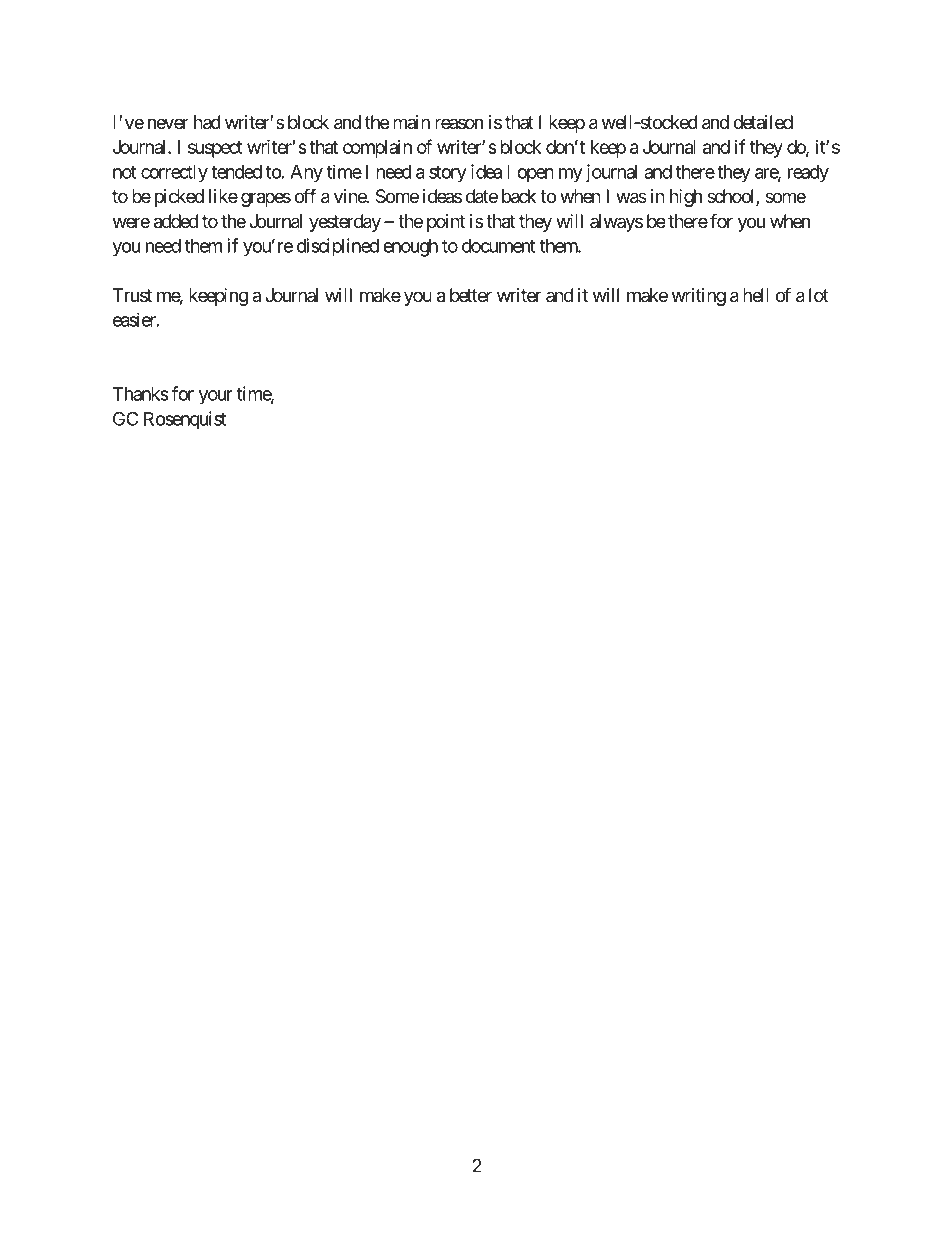  I want to click on writing, so click(699, 297).
